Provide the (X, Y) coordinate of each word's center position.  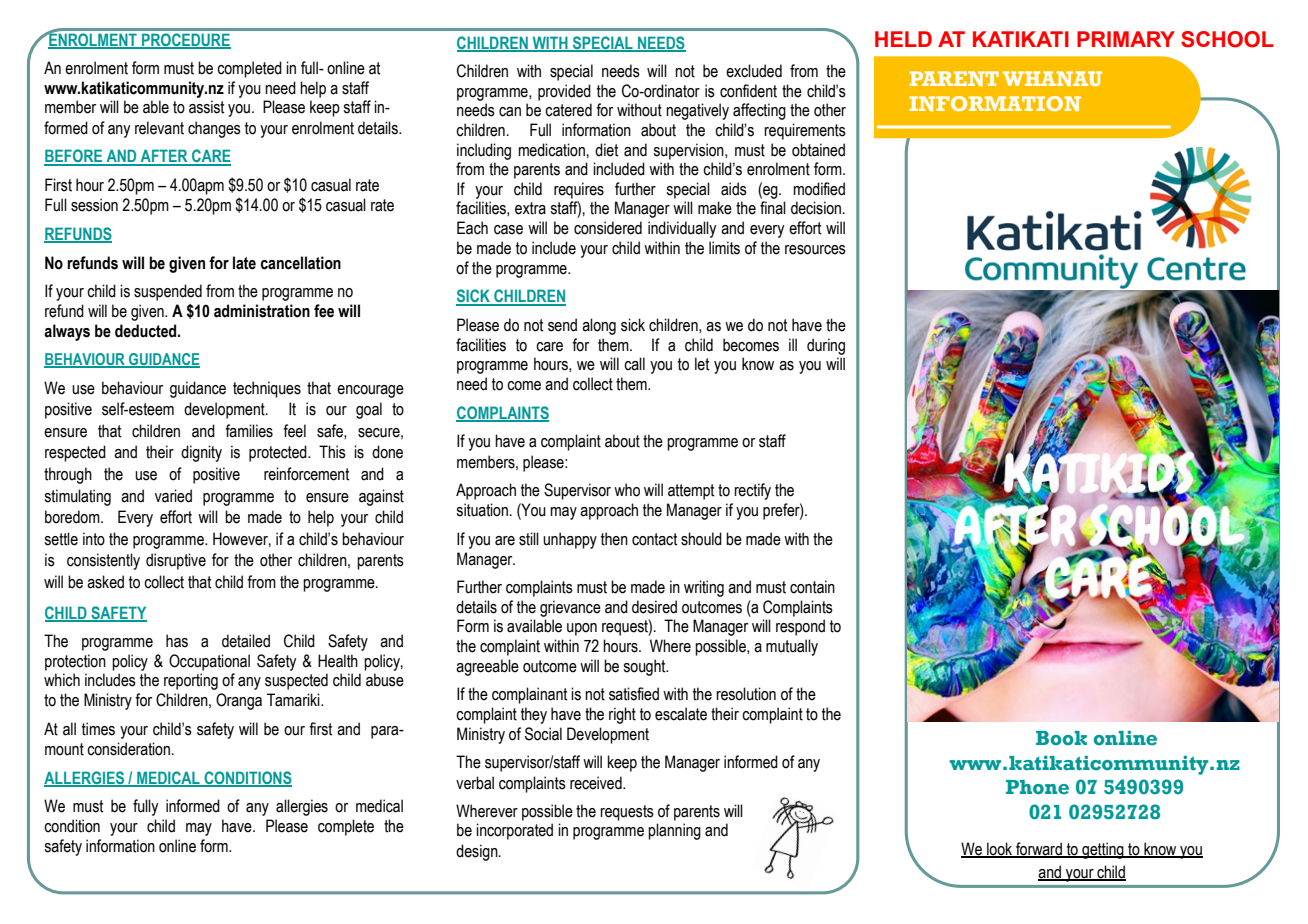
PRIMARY (1126, 39)
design (478, 852)
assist (206, 107)
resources (815, 250)
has (177, 641)
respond (800, 627)
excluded (754, 71)
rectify (752, 491)
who (627, 490)
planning (674, 831)
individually (682, 229)
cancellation (301, 263)
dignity (201, 453)
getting (1103, 850)
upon (582, 629)
